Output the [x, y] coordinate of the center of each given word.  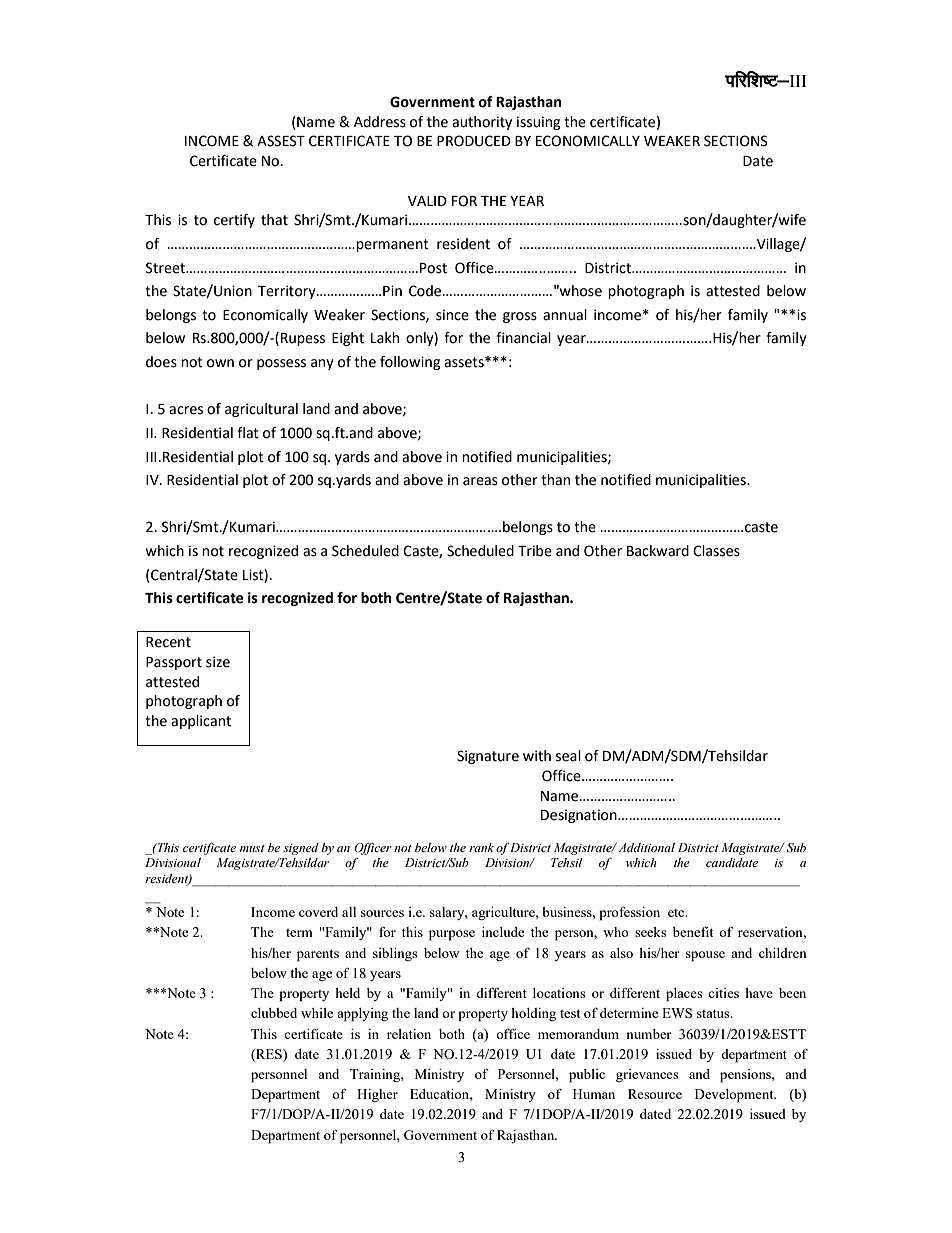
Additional [646, 847]
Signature [488, 757]
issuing [538, 123]
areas [480, 481]
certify [234, 221]
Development [735, 1096]
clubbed [274, 1013]
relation [409, 1034]
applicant [201, 722]
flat [248, 433]
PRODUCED [474, 141]
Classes [716, 551]
